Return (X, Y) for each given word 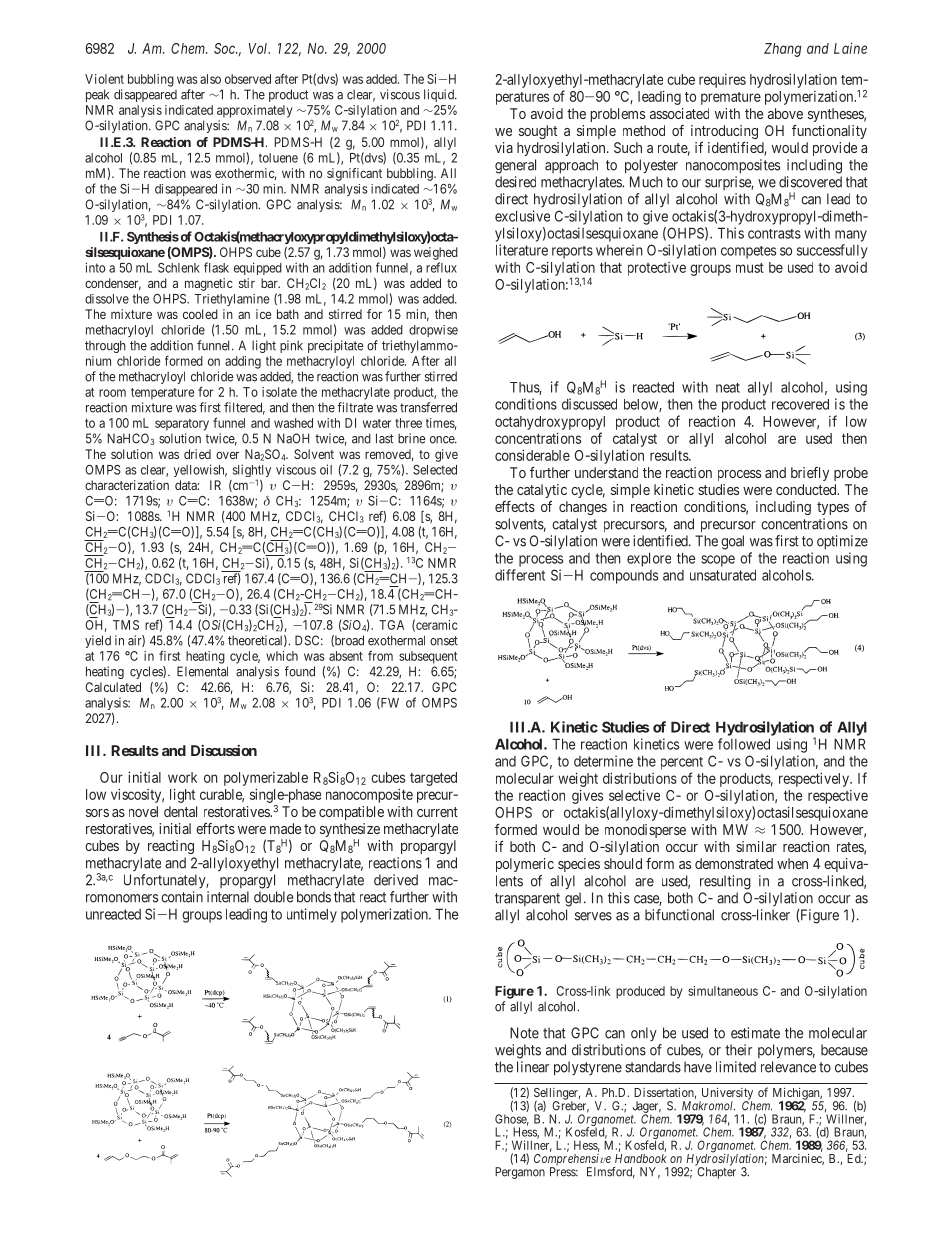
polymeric (525, 865)
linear (533, 1067)
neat (728, 388)
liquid (440, 95)
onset (444, 641)
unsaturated (723, 575)
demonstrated (734, 863)
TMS (126, 625)
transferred (428, 407)
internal (228, 897)
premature (731, 98)
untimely (312, 915)
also (210, 79)
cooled (200, 314)
